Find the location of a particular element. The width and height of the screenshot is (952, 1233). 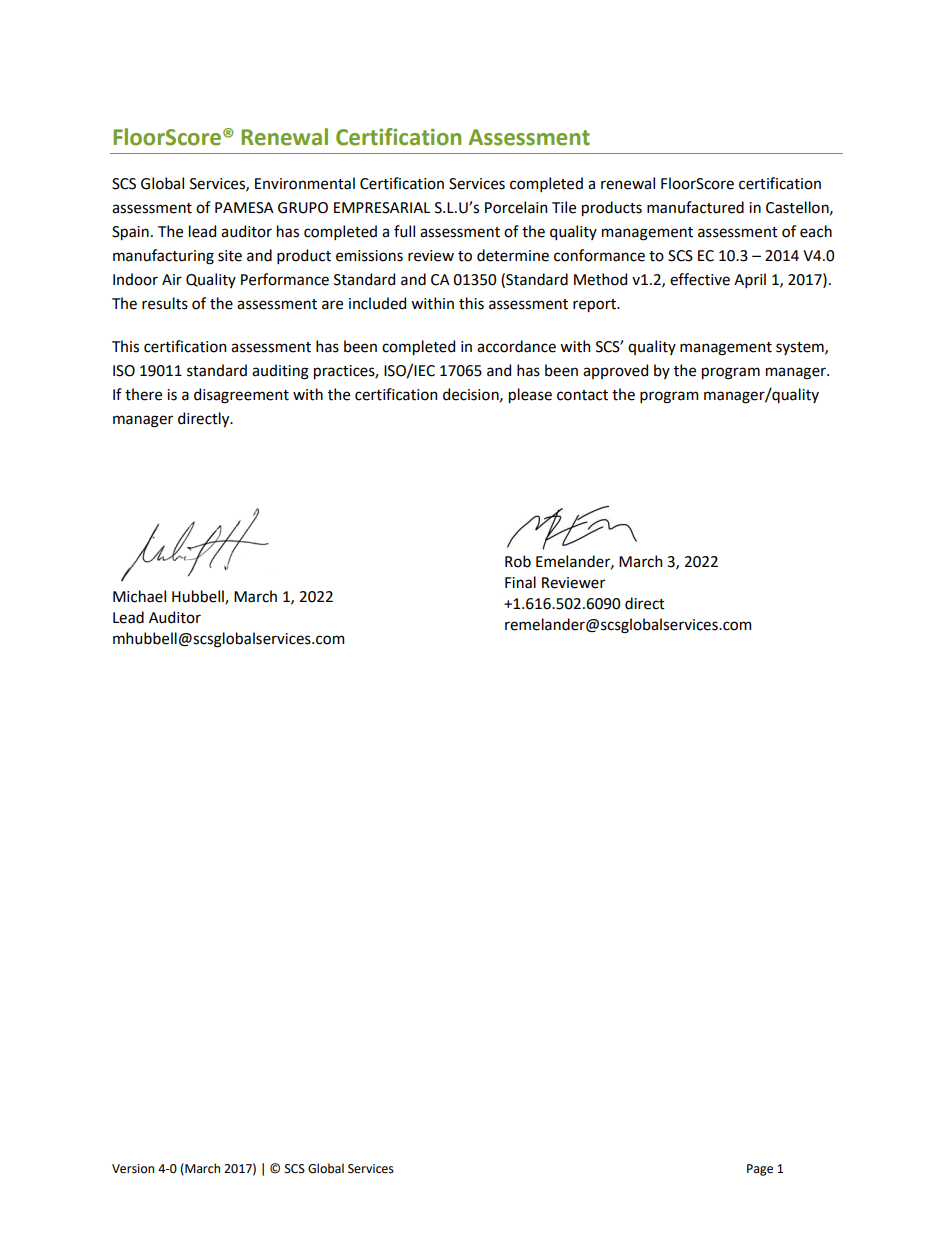

Michael is located at coordinates (139, 596).
